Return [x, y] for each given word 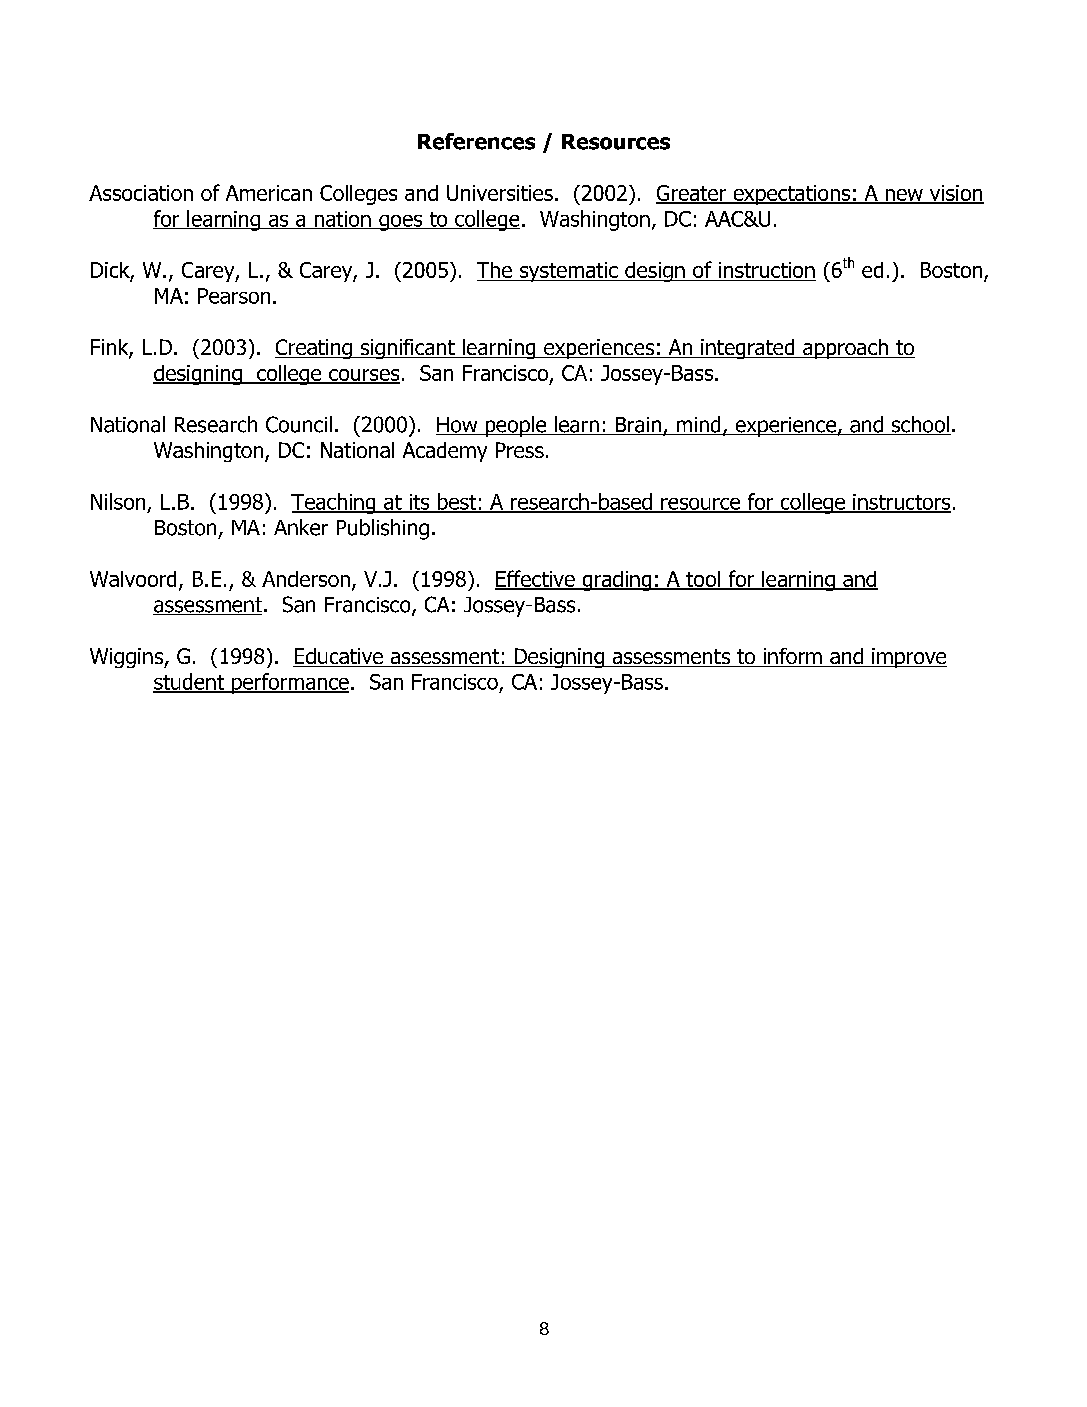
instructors [901, 503]
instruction [766, 271]
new [904, 196]
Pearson [234, 296]
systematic [569, 272]
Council [299, 424]
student [190, 682]
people [516, 426]
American [269, 193]
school [920, 425]
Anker [301, 527]
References [476, 141]
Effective [536, 579]
